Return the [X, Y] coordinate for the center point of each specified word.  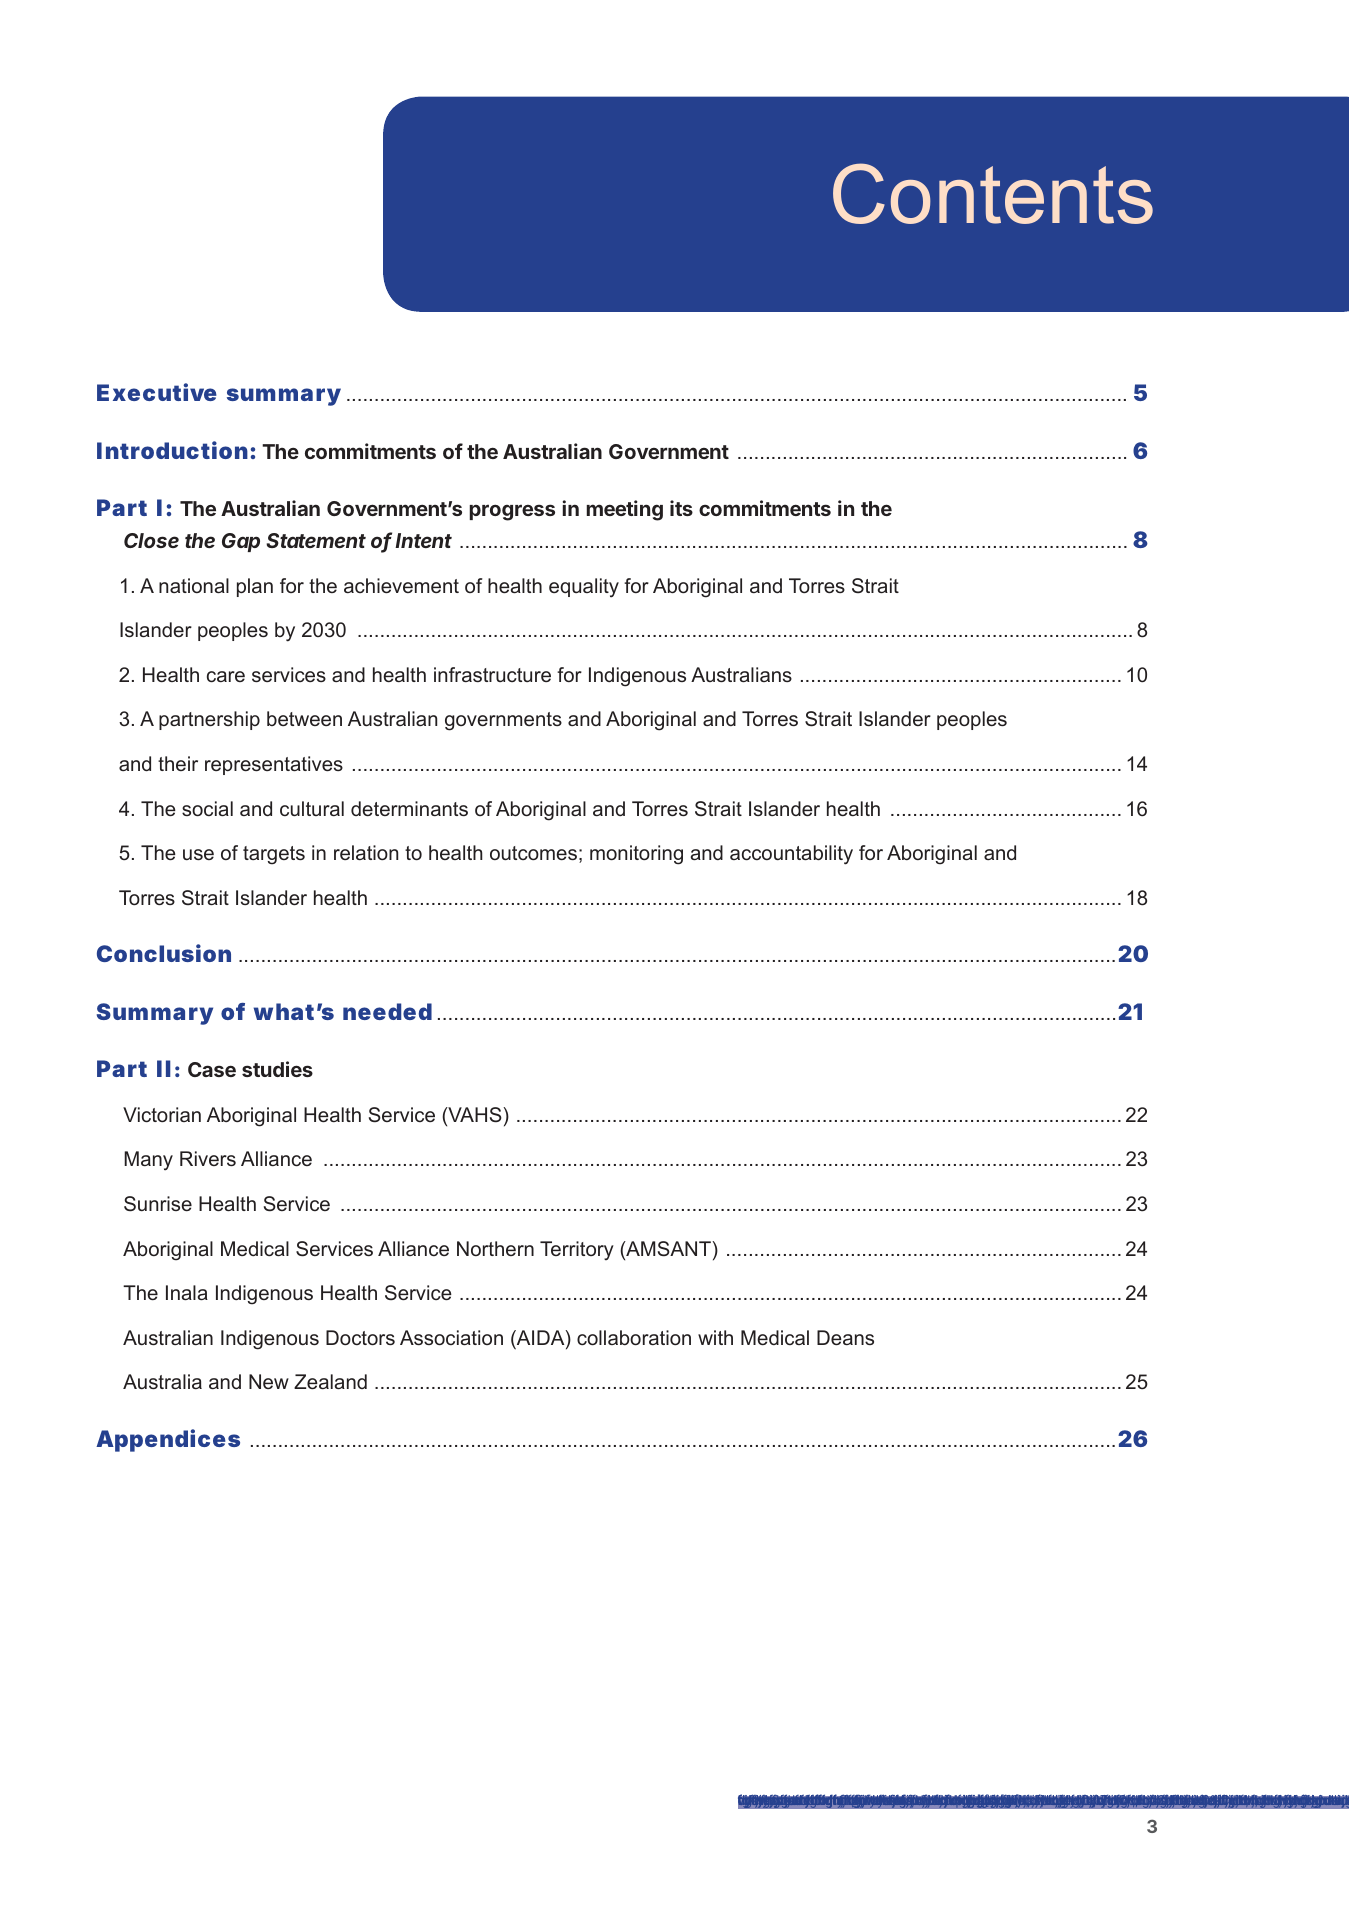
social [207, 808]
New [269, 1381]
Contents [993, 193]
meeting [625, 510]
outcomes [533, 853]
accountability [791, 855]
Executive [157, 392]
